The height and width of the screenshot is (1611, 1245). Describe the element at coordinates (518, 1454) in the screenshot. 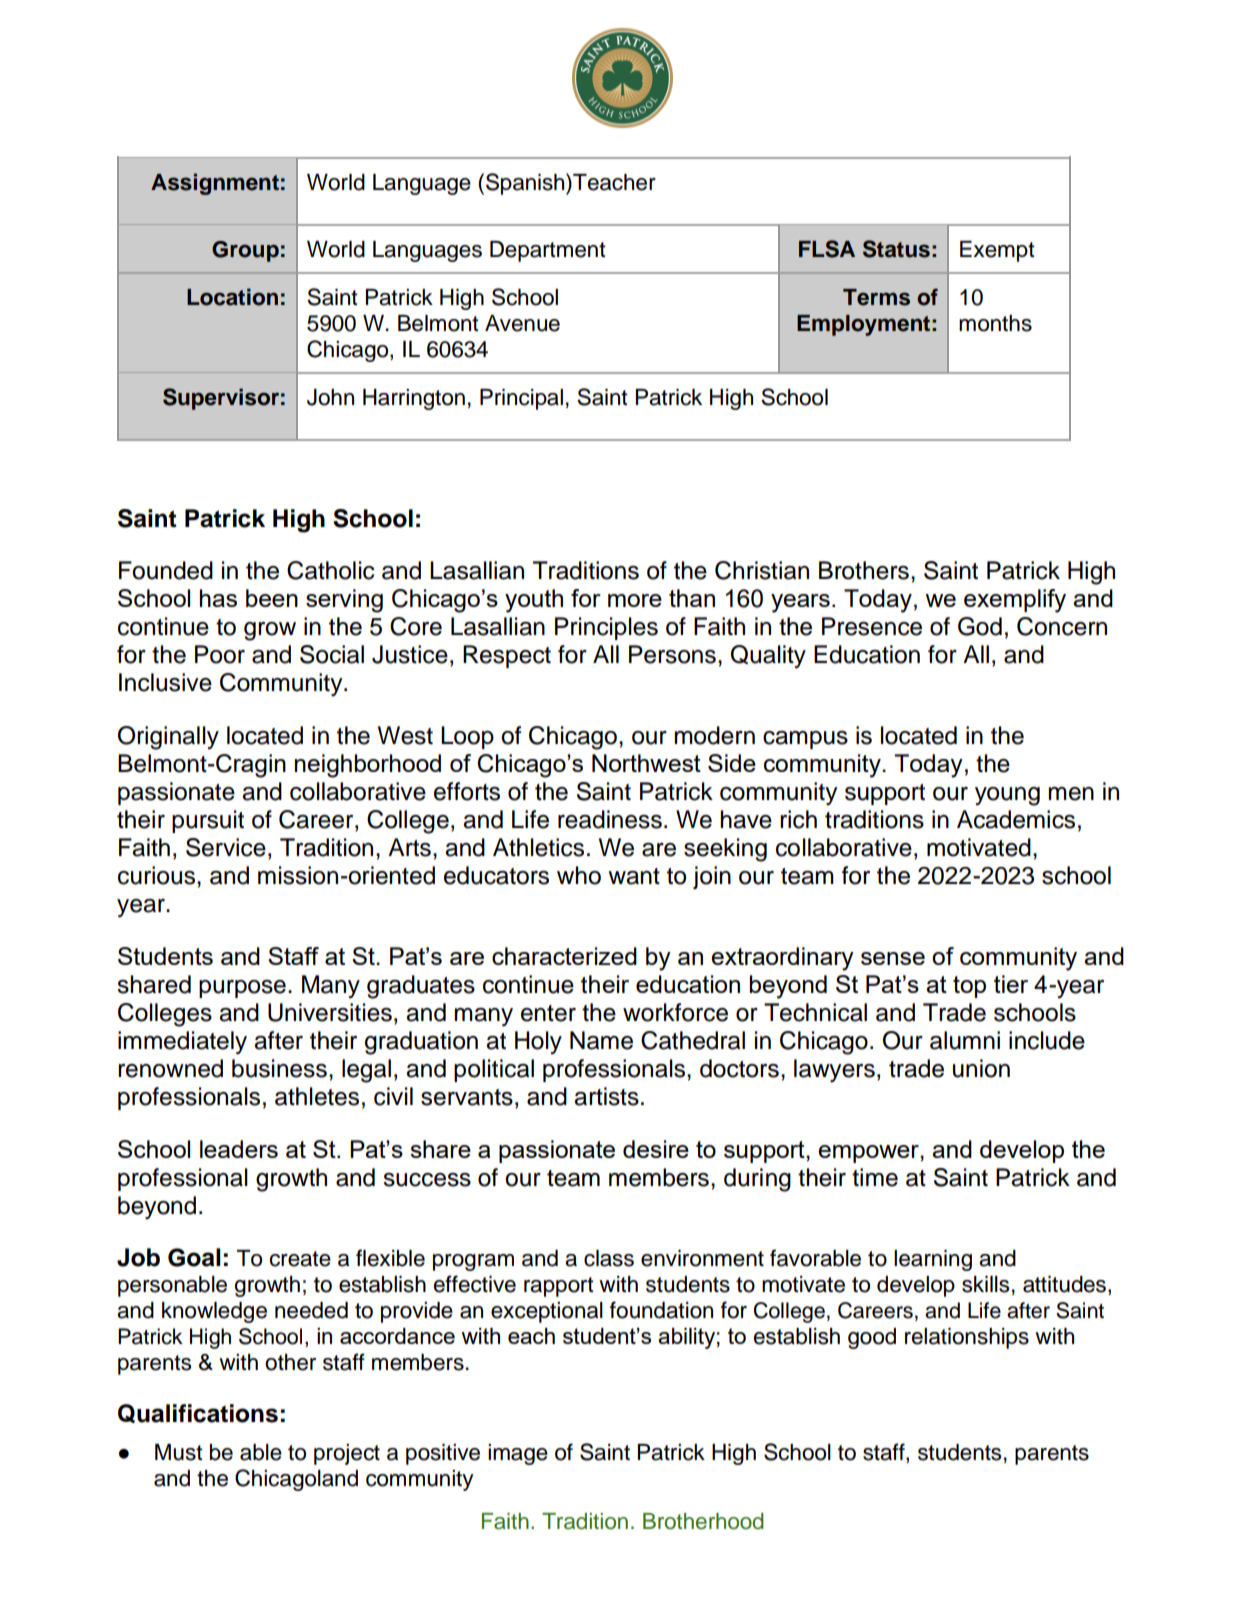

I see `image` at that location.
